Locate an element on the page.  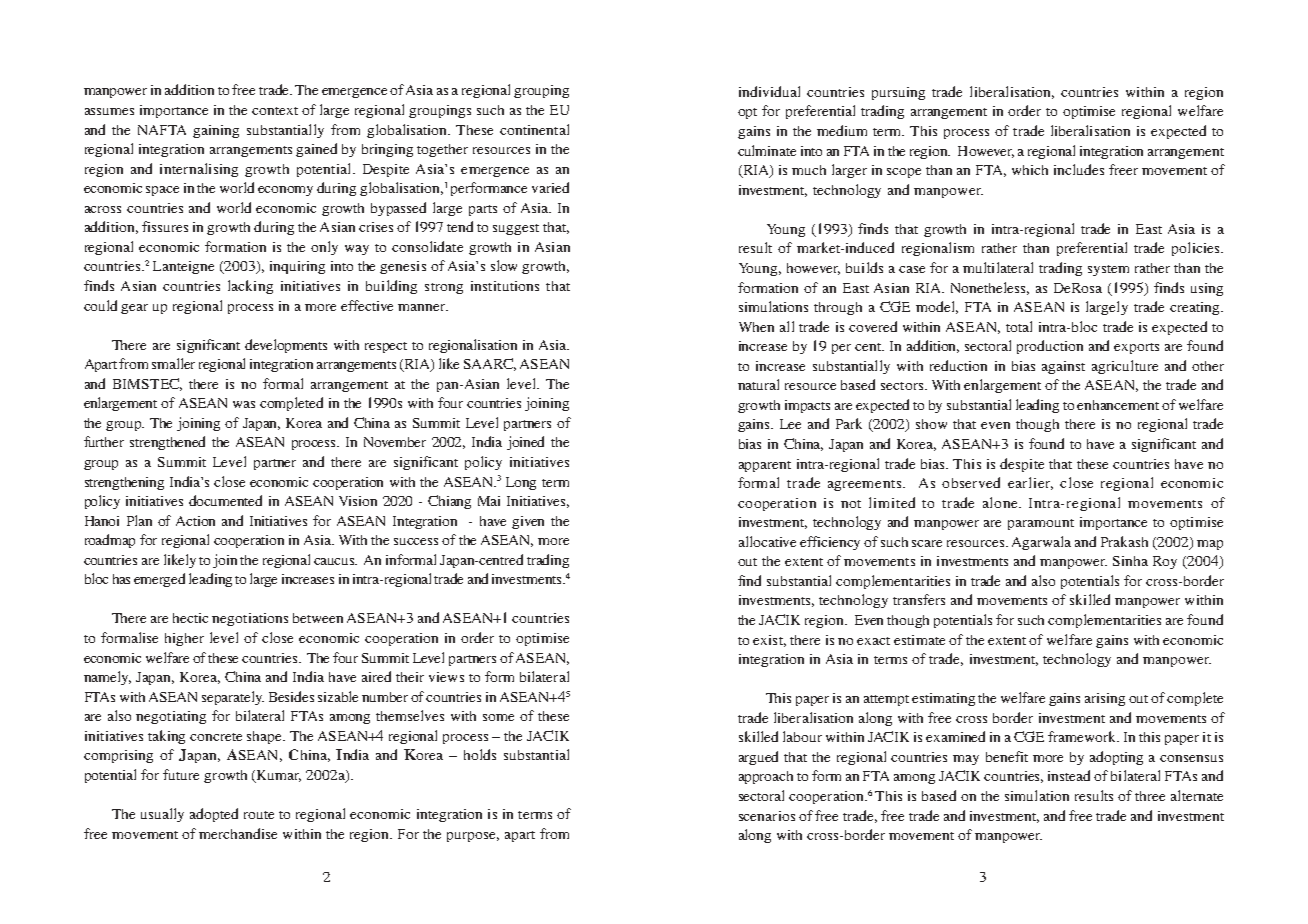
context is located at coordinates (275, 111).
